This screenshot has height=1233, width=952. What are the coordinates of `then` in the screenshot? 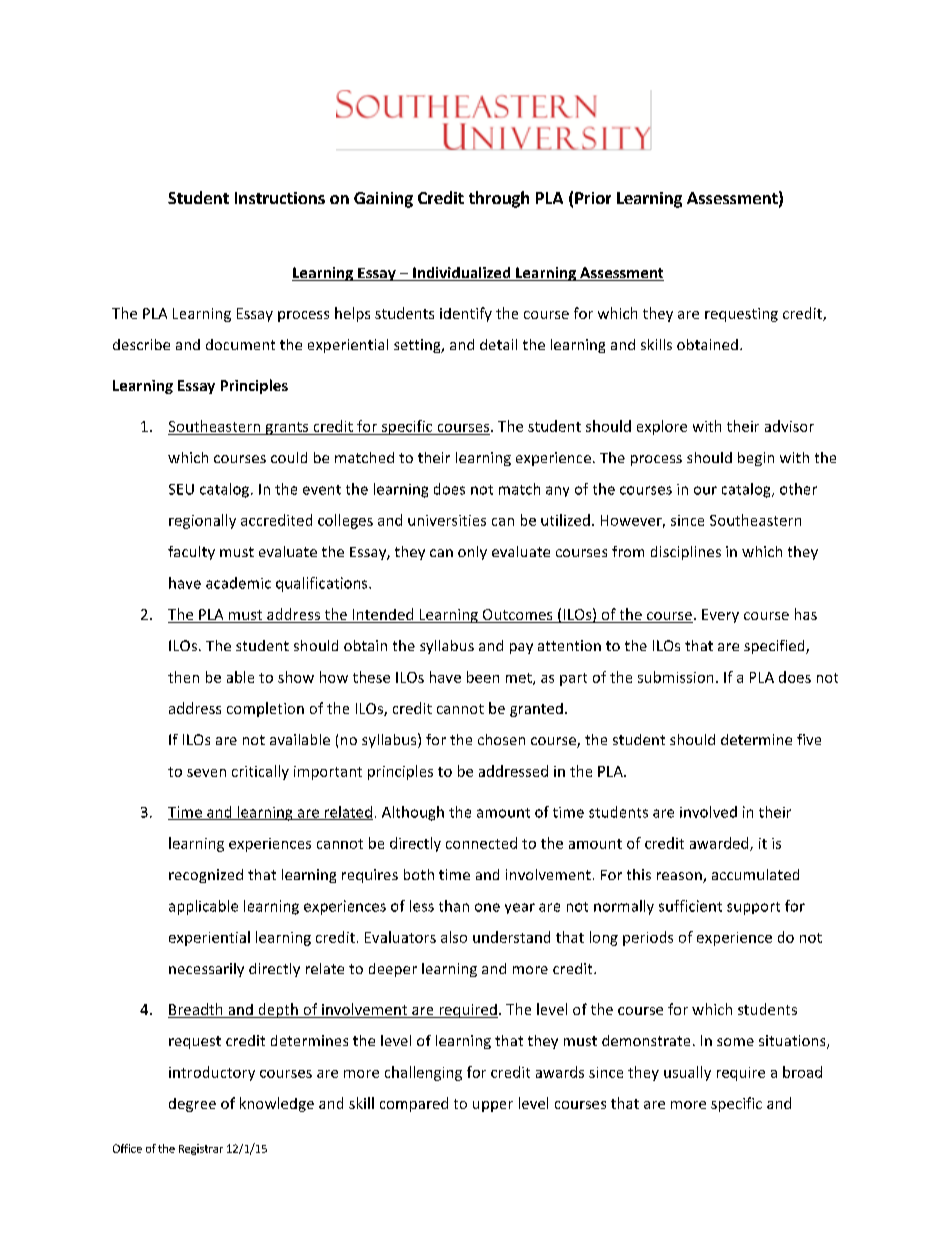 It's located at (183, 677).
